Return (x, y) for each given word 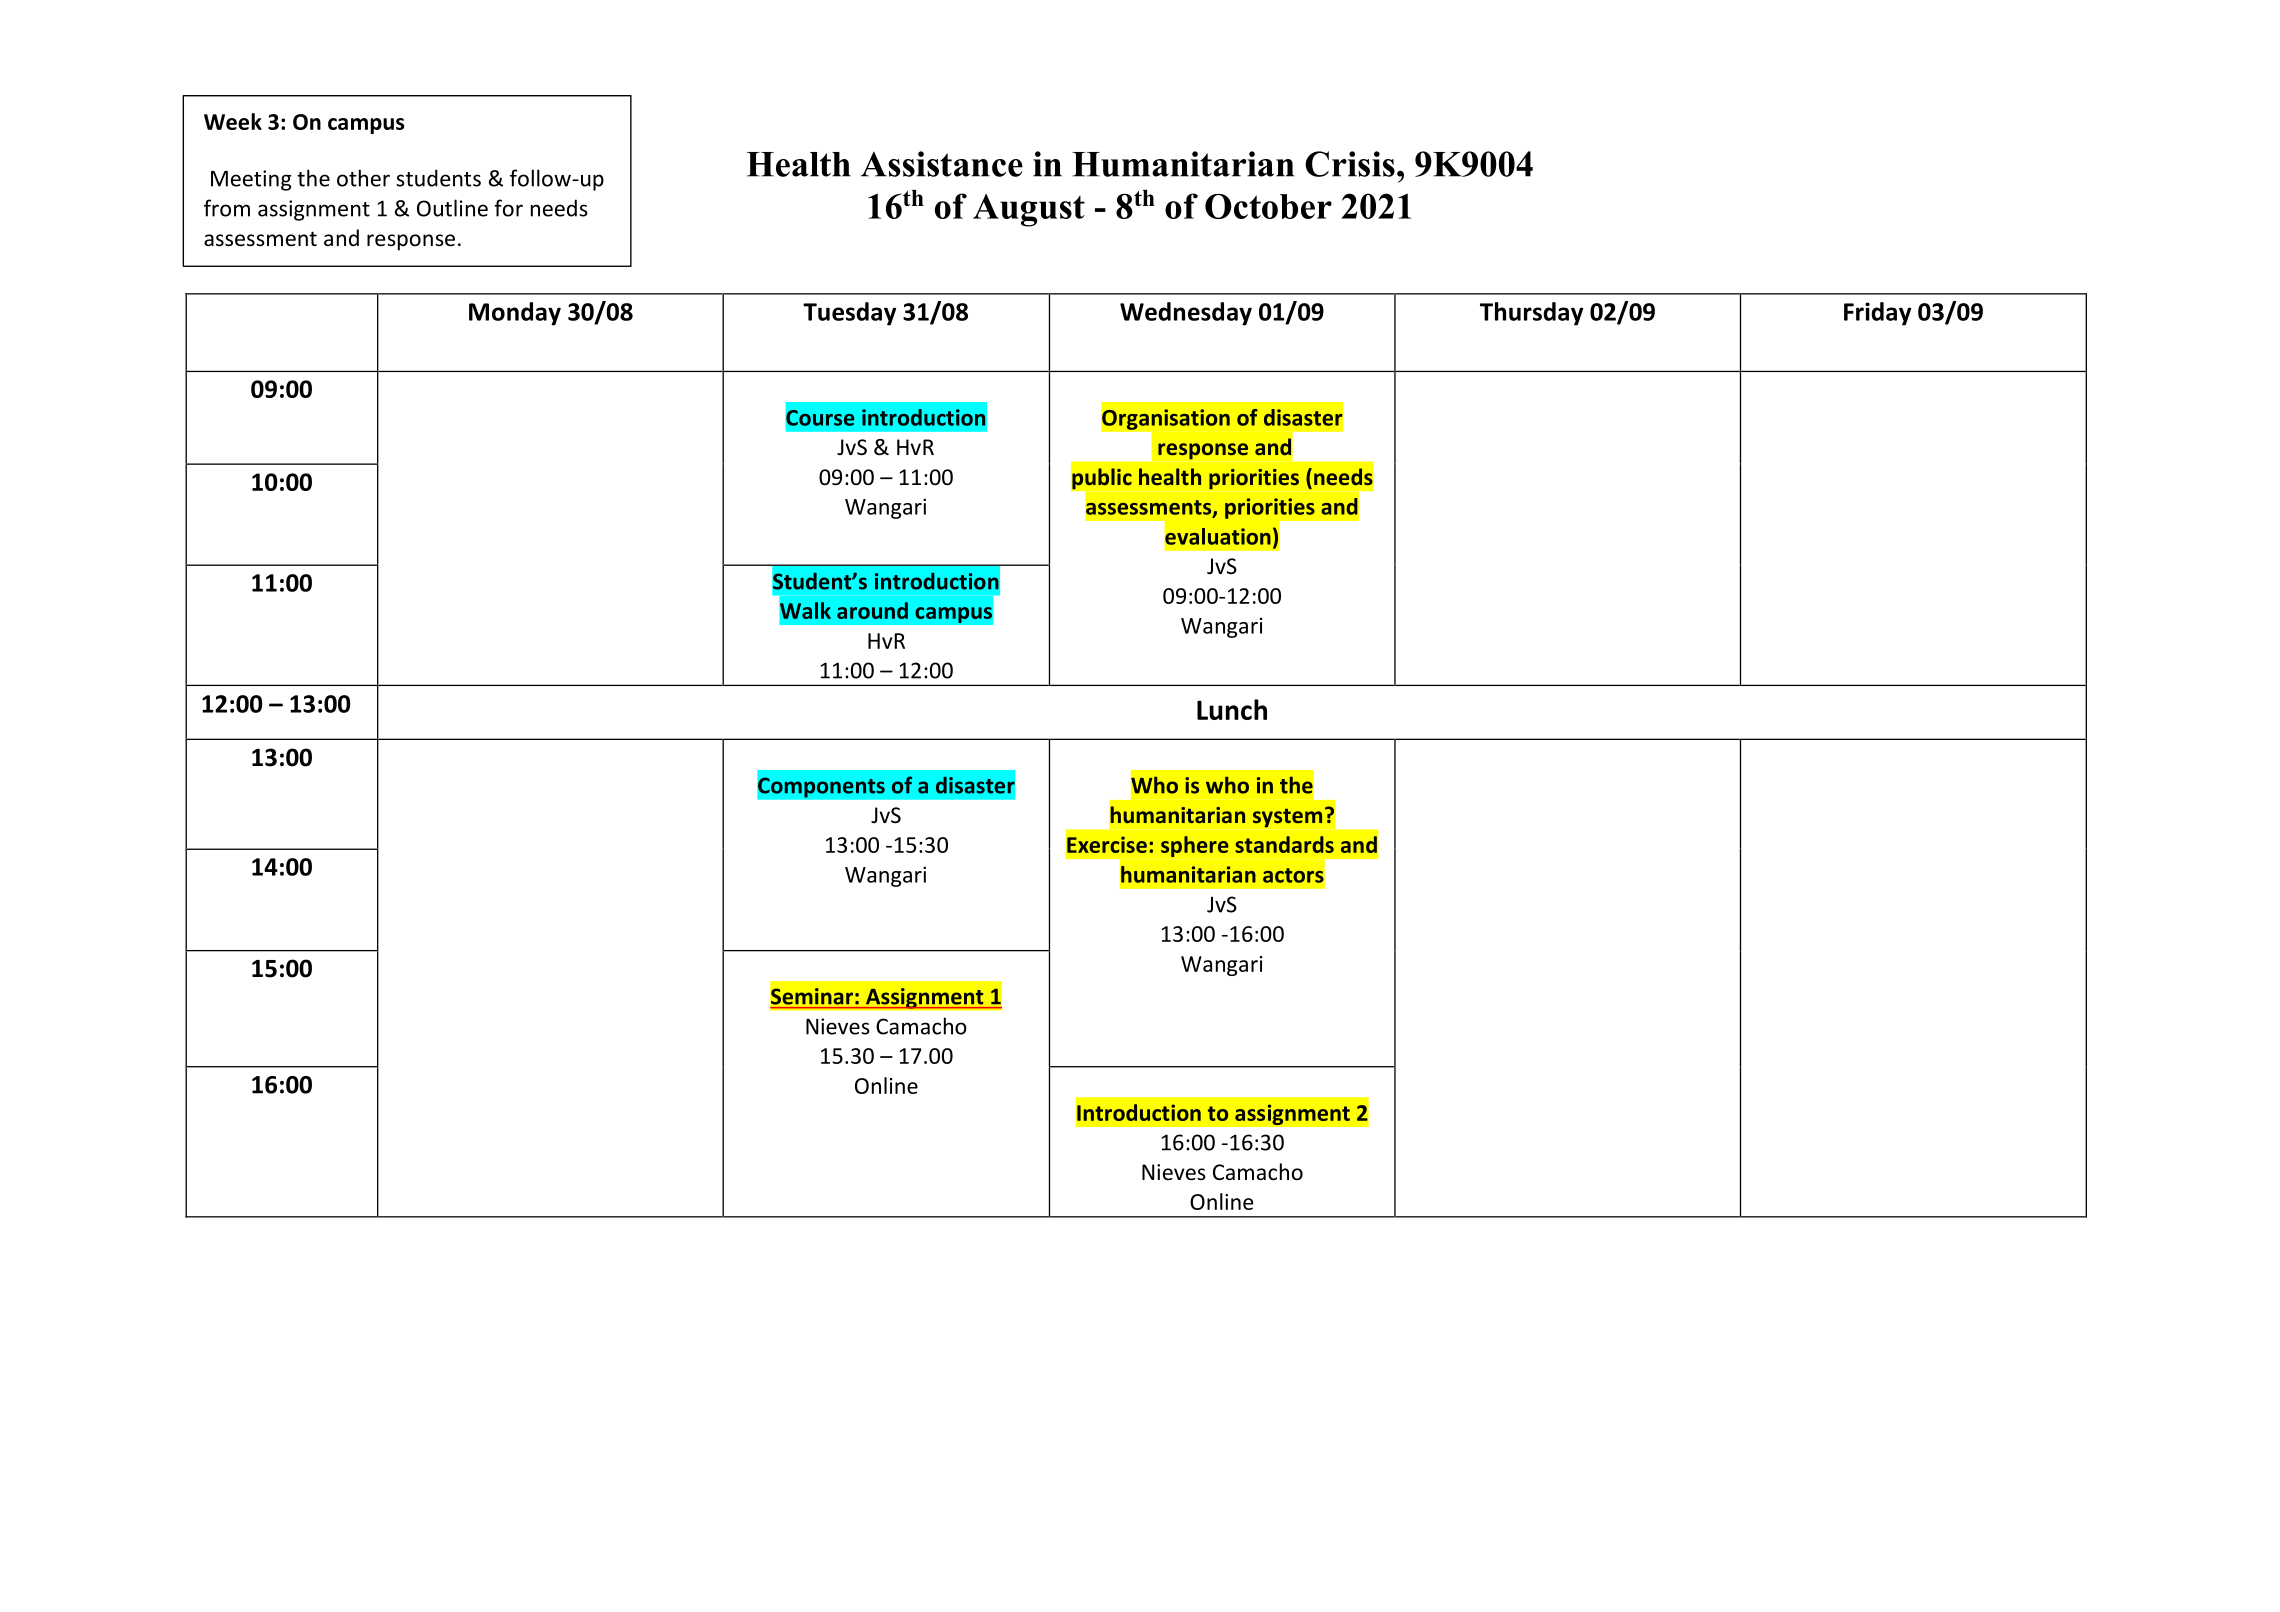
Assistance (942, 164)
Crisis (1350, 164)
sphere (1195, 846)
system (1287, 818)
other (363, 178)
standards (1284, 844)
